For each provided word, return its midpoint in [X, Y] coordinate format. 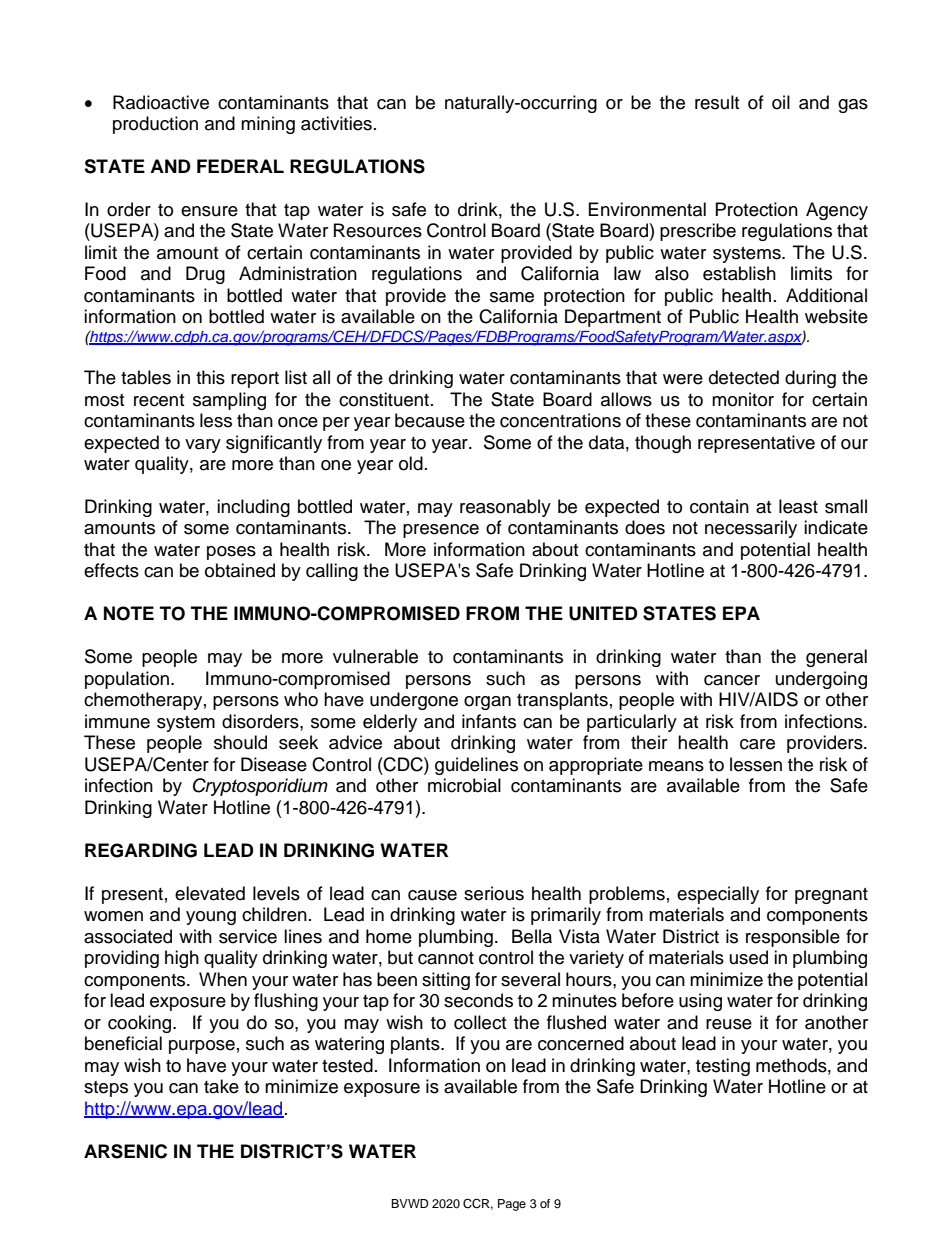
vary [203, 446]
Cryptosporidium [260, 787]
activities [336, 123]
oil [781, 102]
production [155, 125]
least [798, 506]
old [411, 463]
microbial [464, 785]
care [757, 744]
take [221, 1086]
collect [480, 1022]
